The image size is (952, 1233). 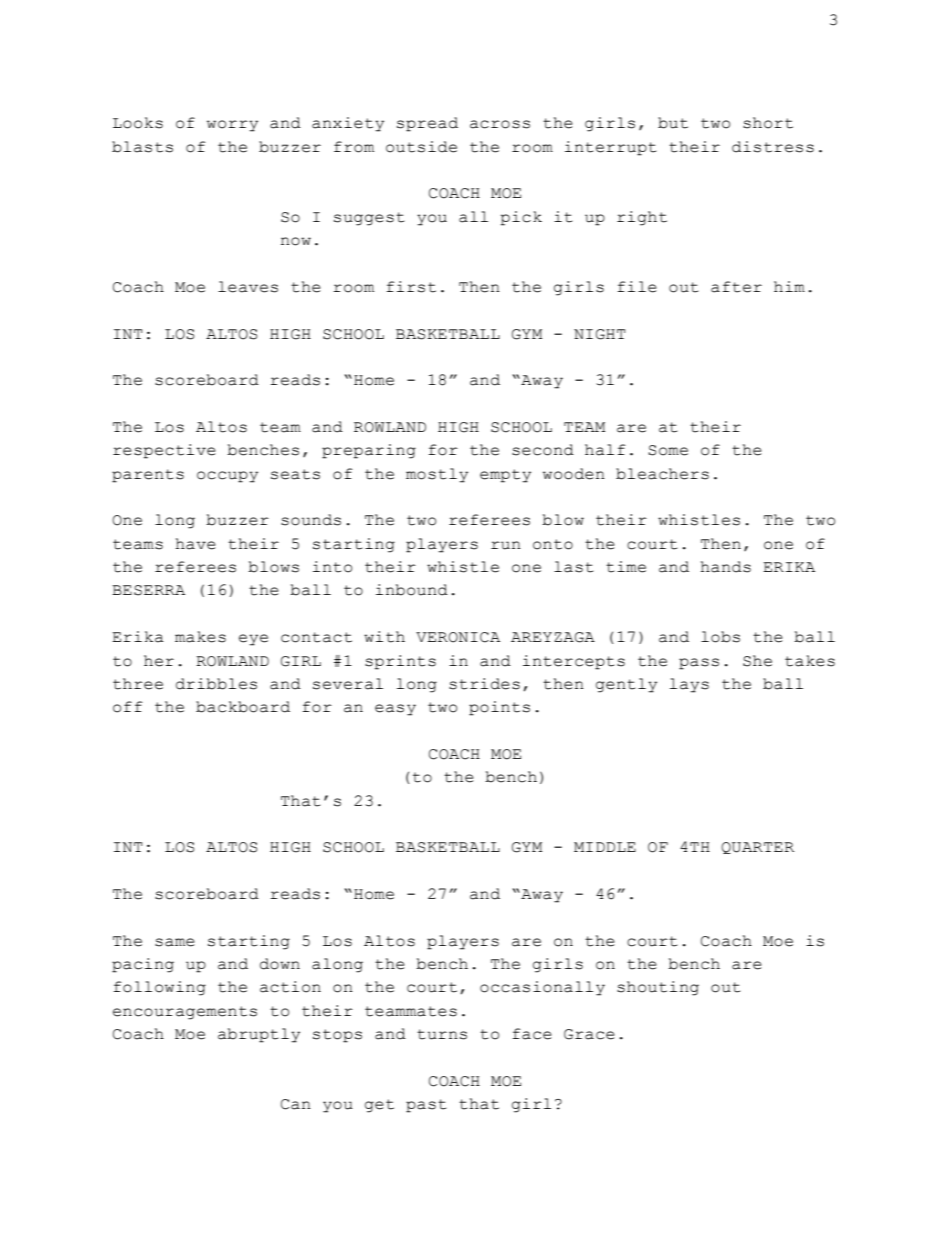 I want to click on VERONICA, so click(x=458, y=637).
